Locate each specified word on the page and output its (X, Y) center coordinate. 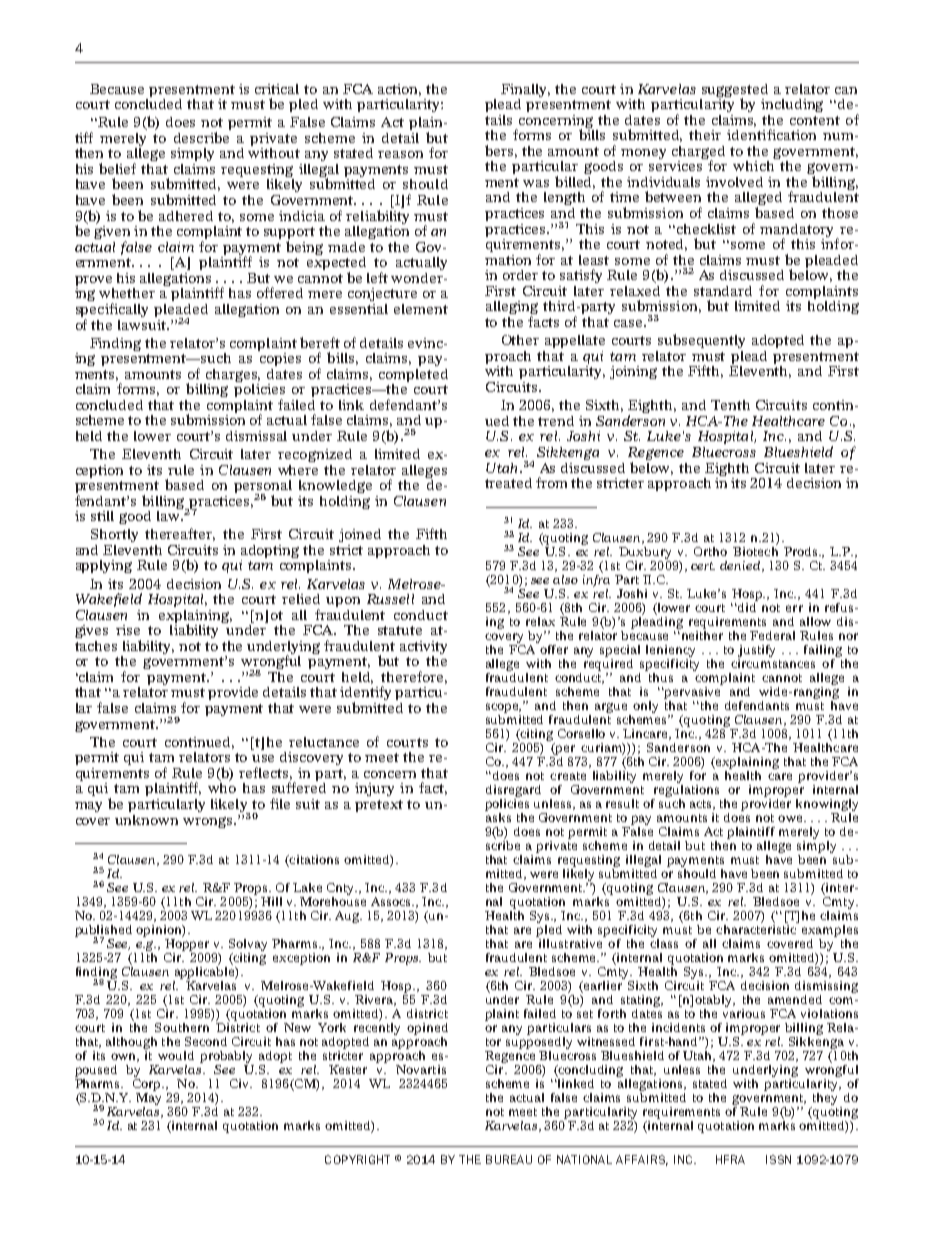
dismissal (256, 436)
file (280, 803)
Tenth (730, 405)
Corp (148, 1085)
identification (771, 134)
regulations (686, 789)
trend (556, 421)
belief (117, 168)
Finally (525, 90)
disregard (513, 791)
